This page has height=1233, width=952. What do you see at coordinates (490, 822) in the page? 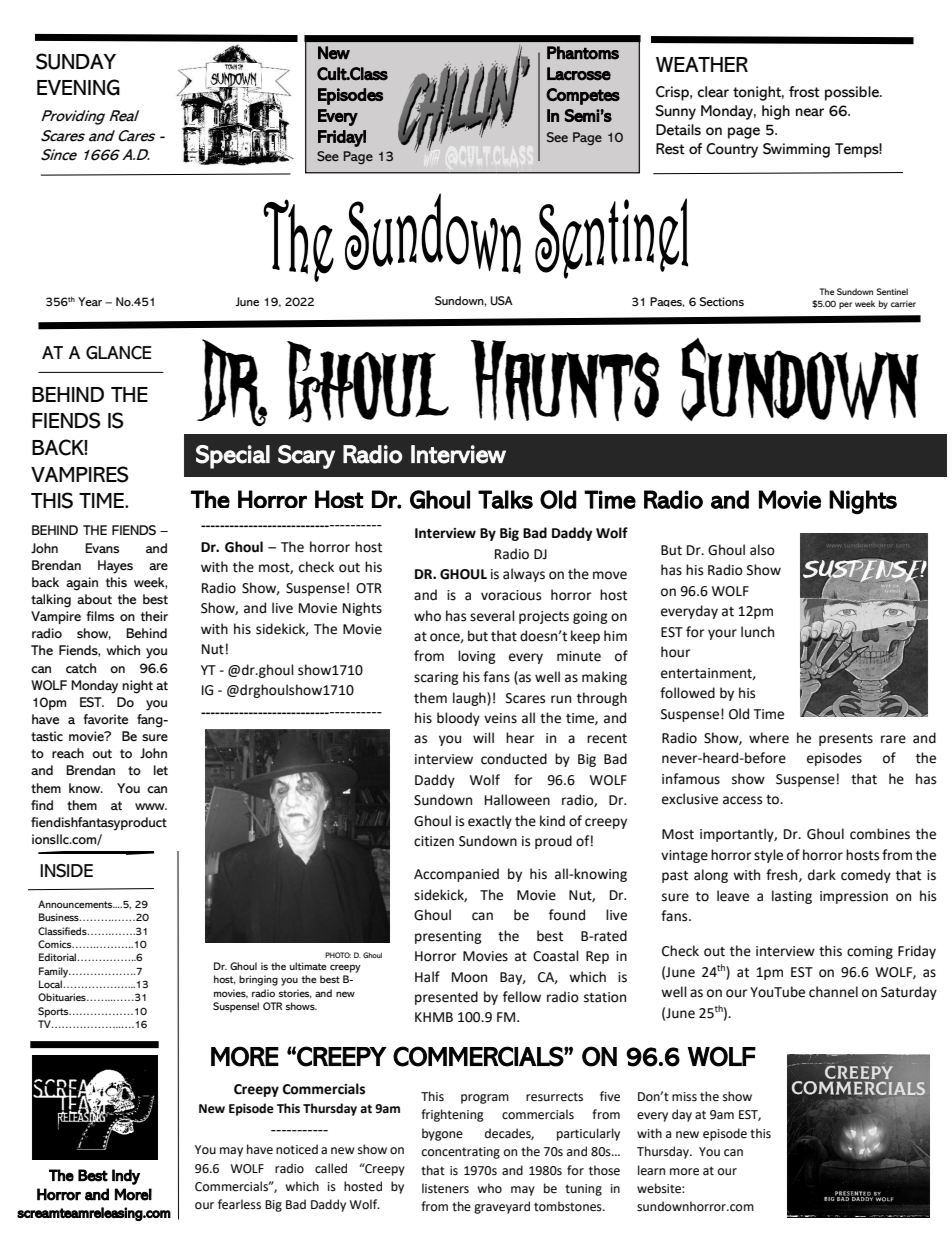
I see `exactly` at bounding box center [490, 822].
